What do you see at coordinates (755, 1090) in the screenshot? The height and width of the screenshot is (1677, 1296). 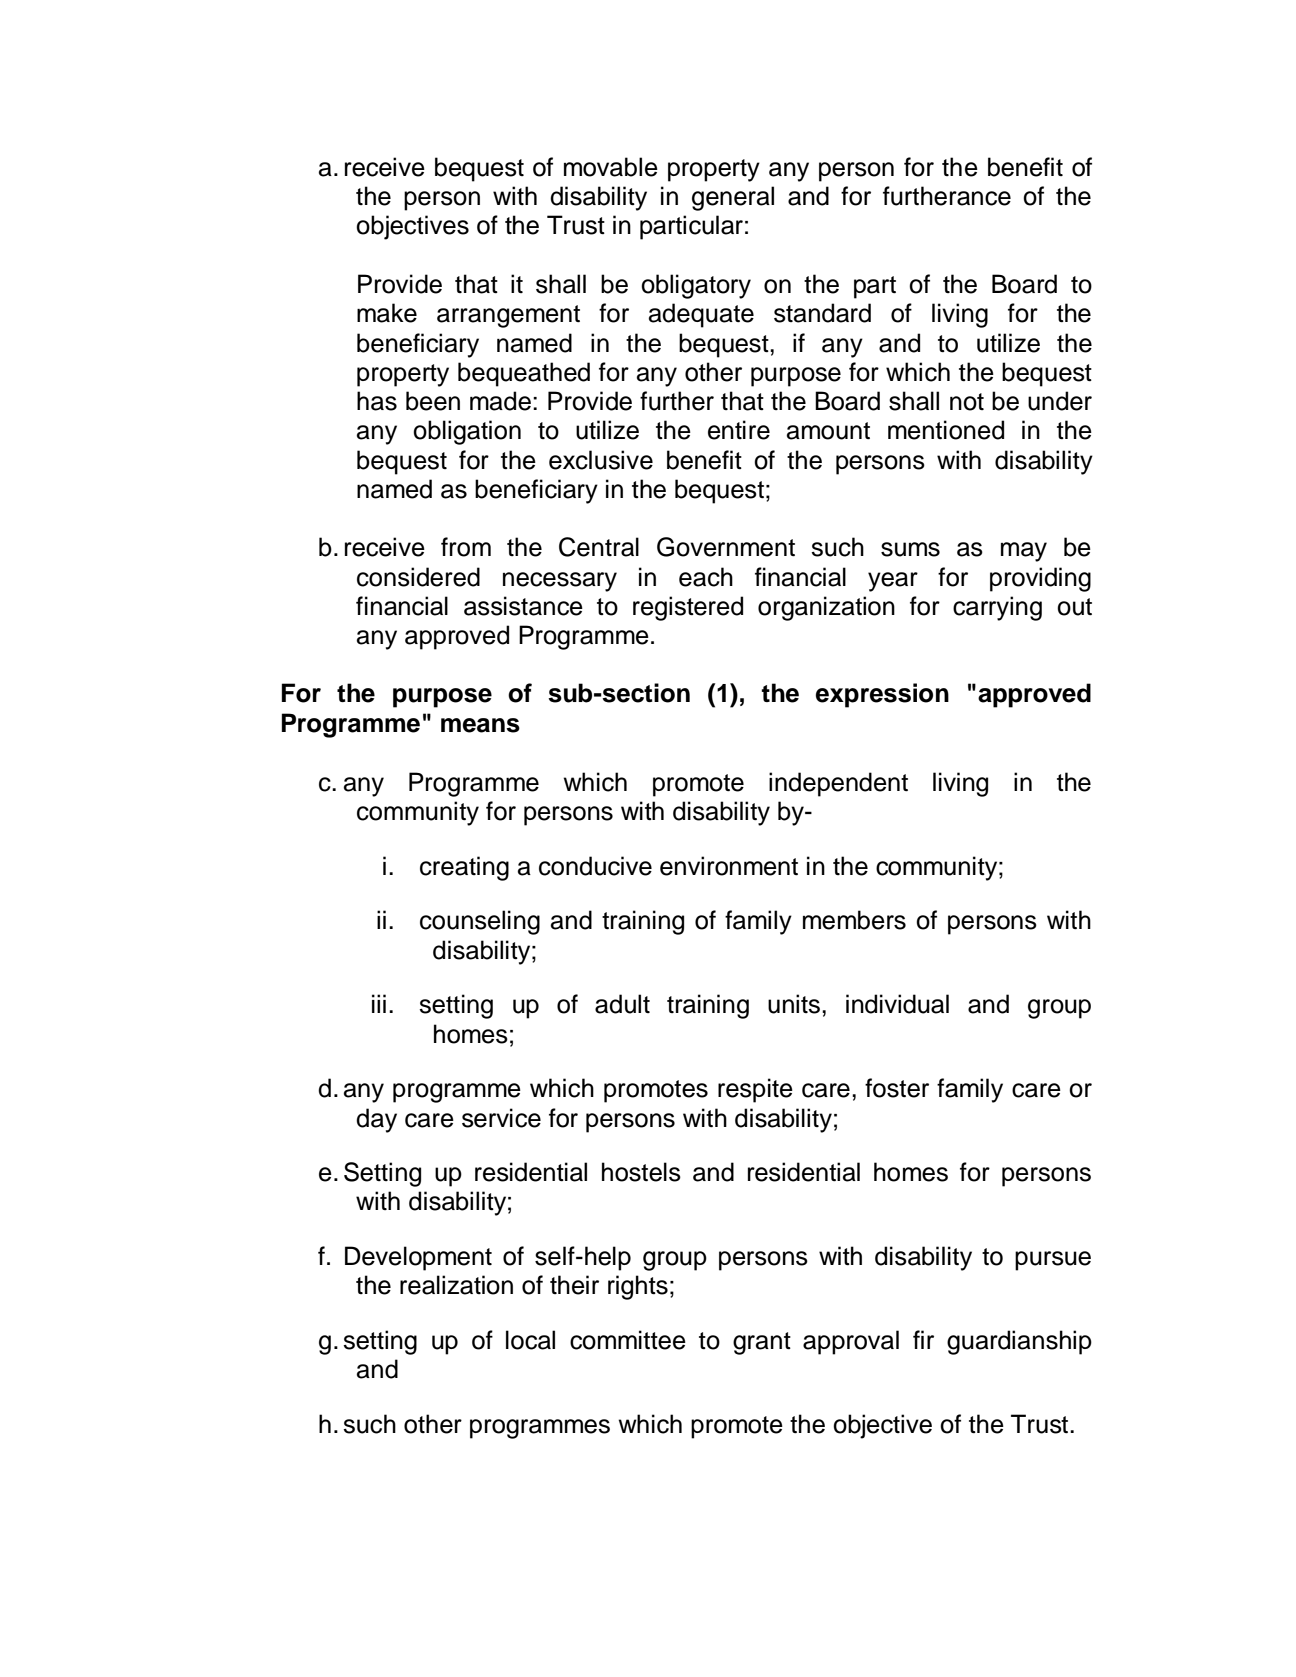 I see `respite` at bounding box center [755, 1090].
